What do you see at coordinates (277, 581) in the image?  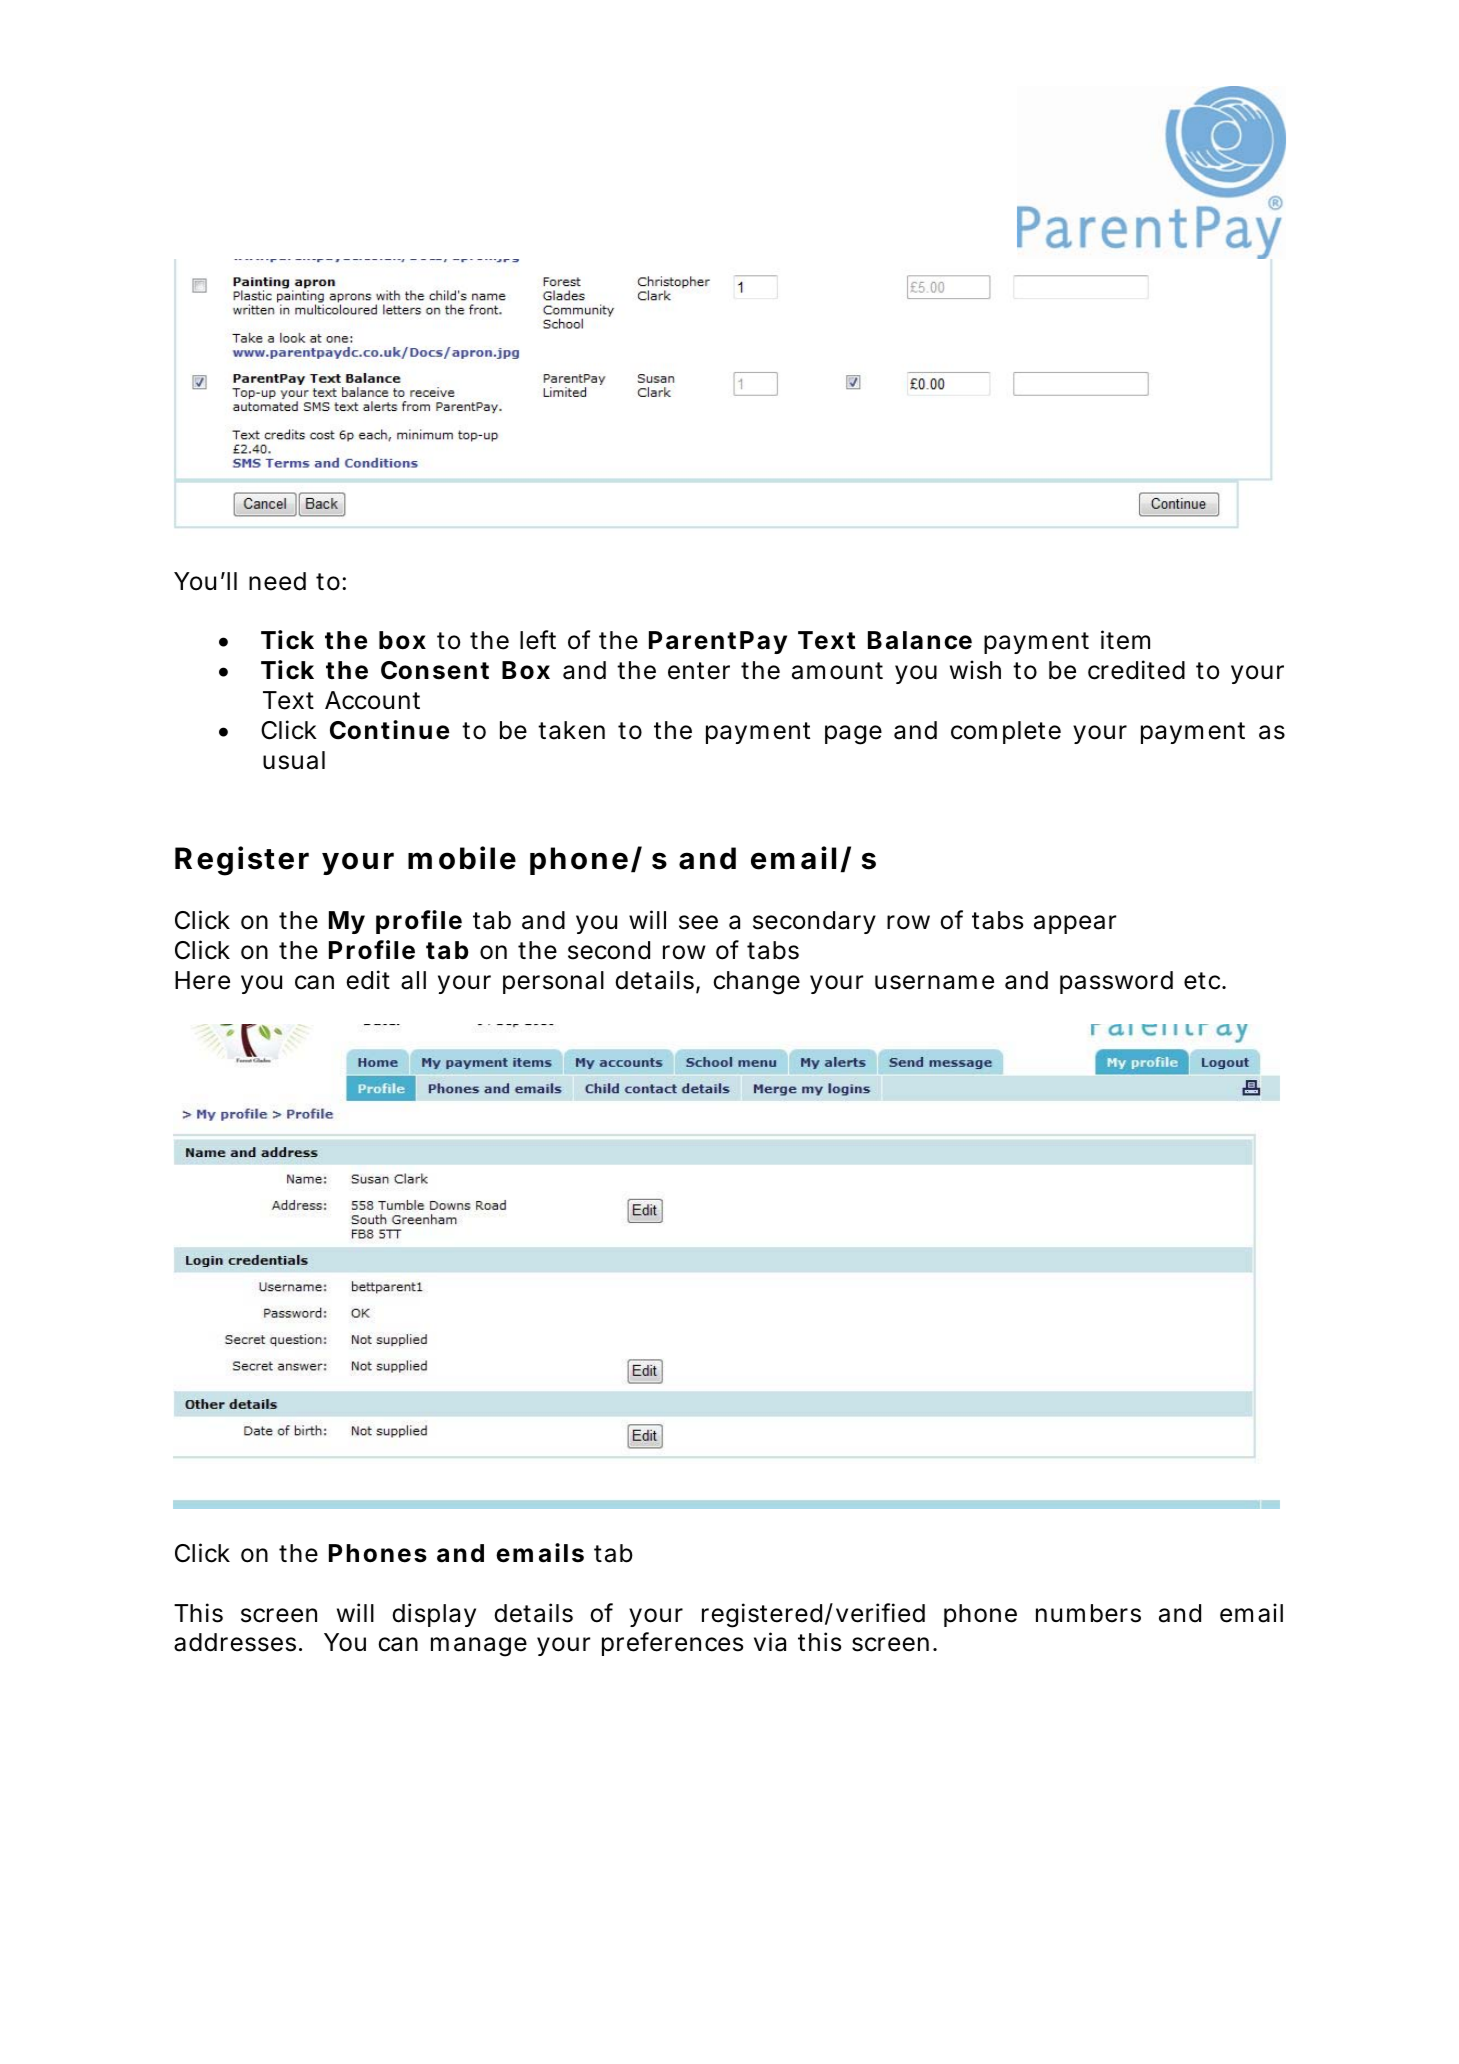 I see `need` at bounding box center [277, 581].
